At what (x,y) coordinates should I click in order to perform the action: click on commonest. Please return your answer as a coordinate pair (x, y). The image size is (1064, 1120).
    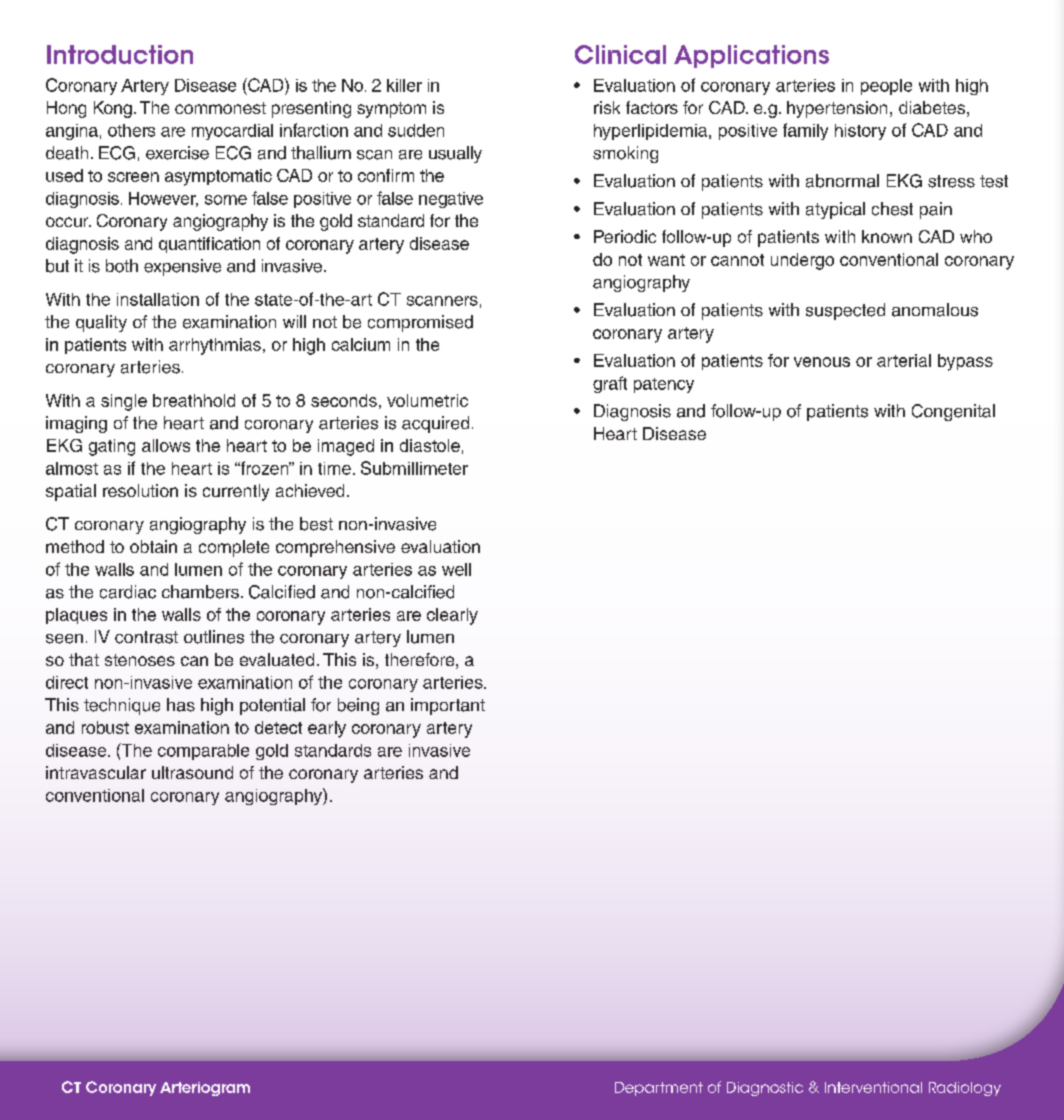
    Looking at the image, I should click on (220, 108).
